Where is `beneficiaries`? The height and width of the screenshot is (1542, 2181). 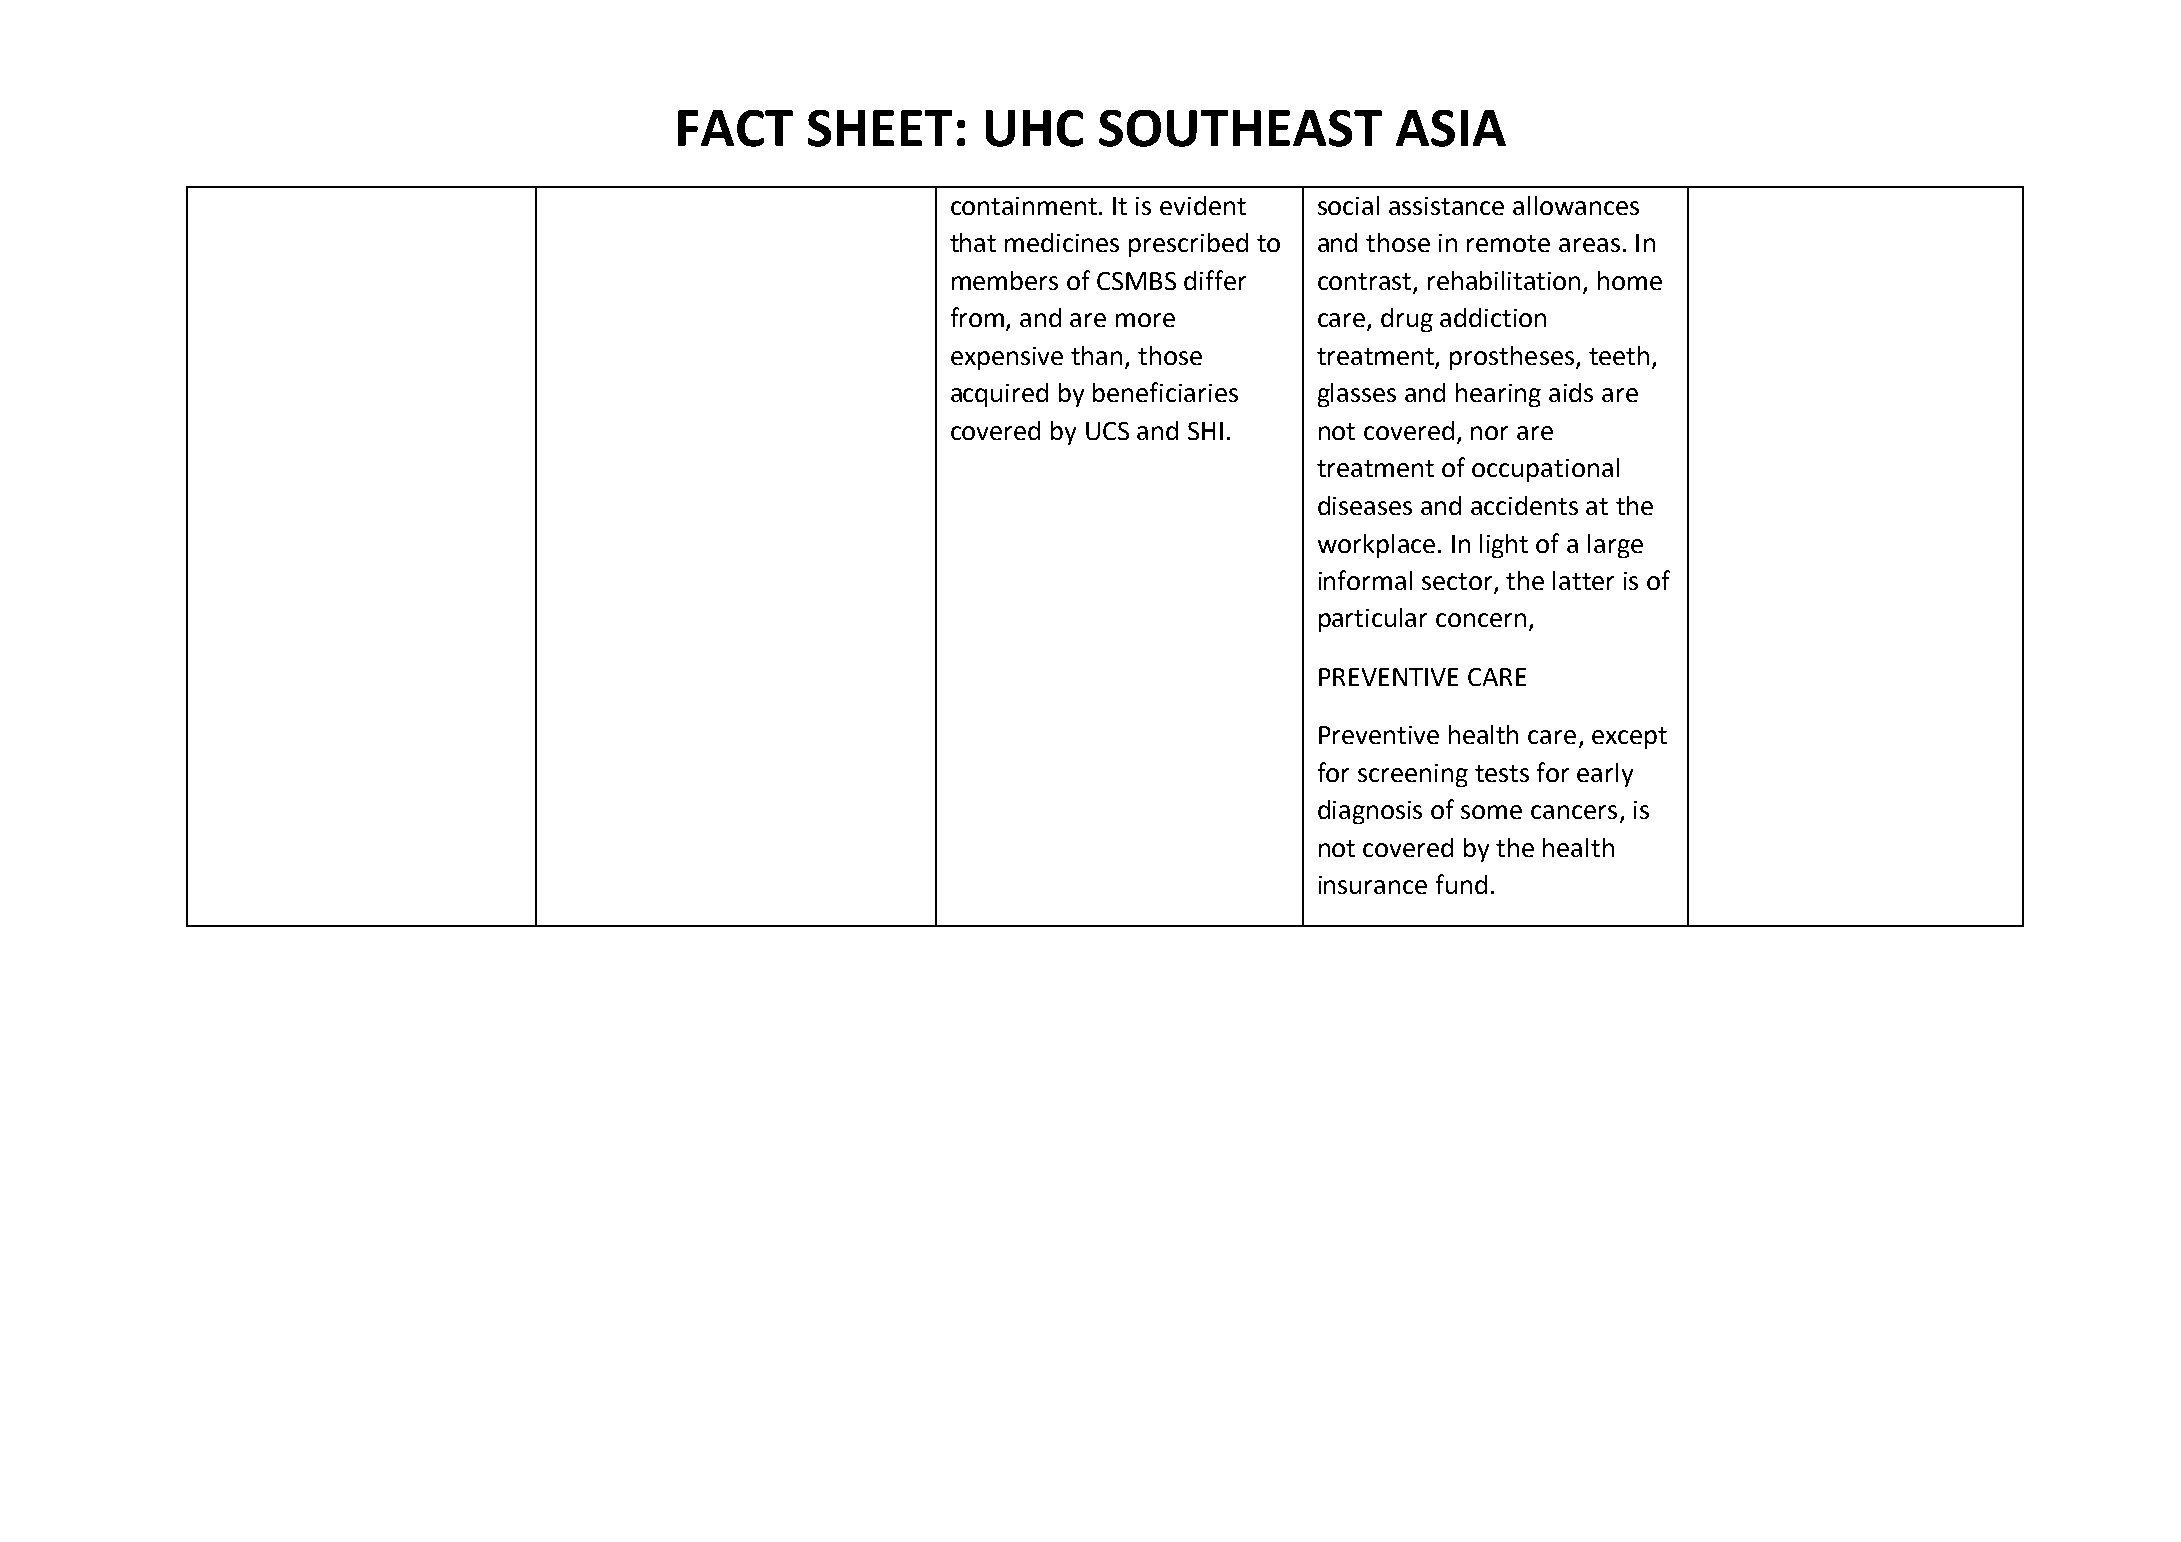
beneficiaries is located at coordinates (1165, 392).
